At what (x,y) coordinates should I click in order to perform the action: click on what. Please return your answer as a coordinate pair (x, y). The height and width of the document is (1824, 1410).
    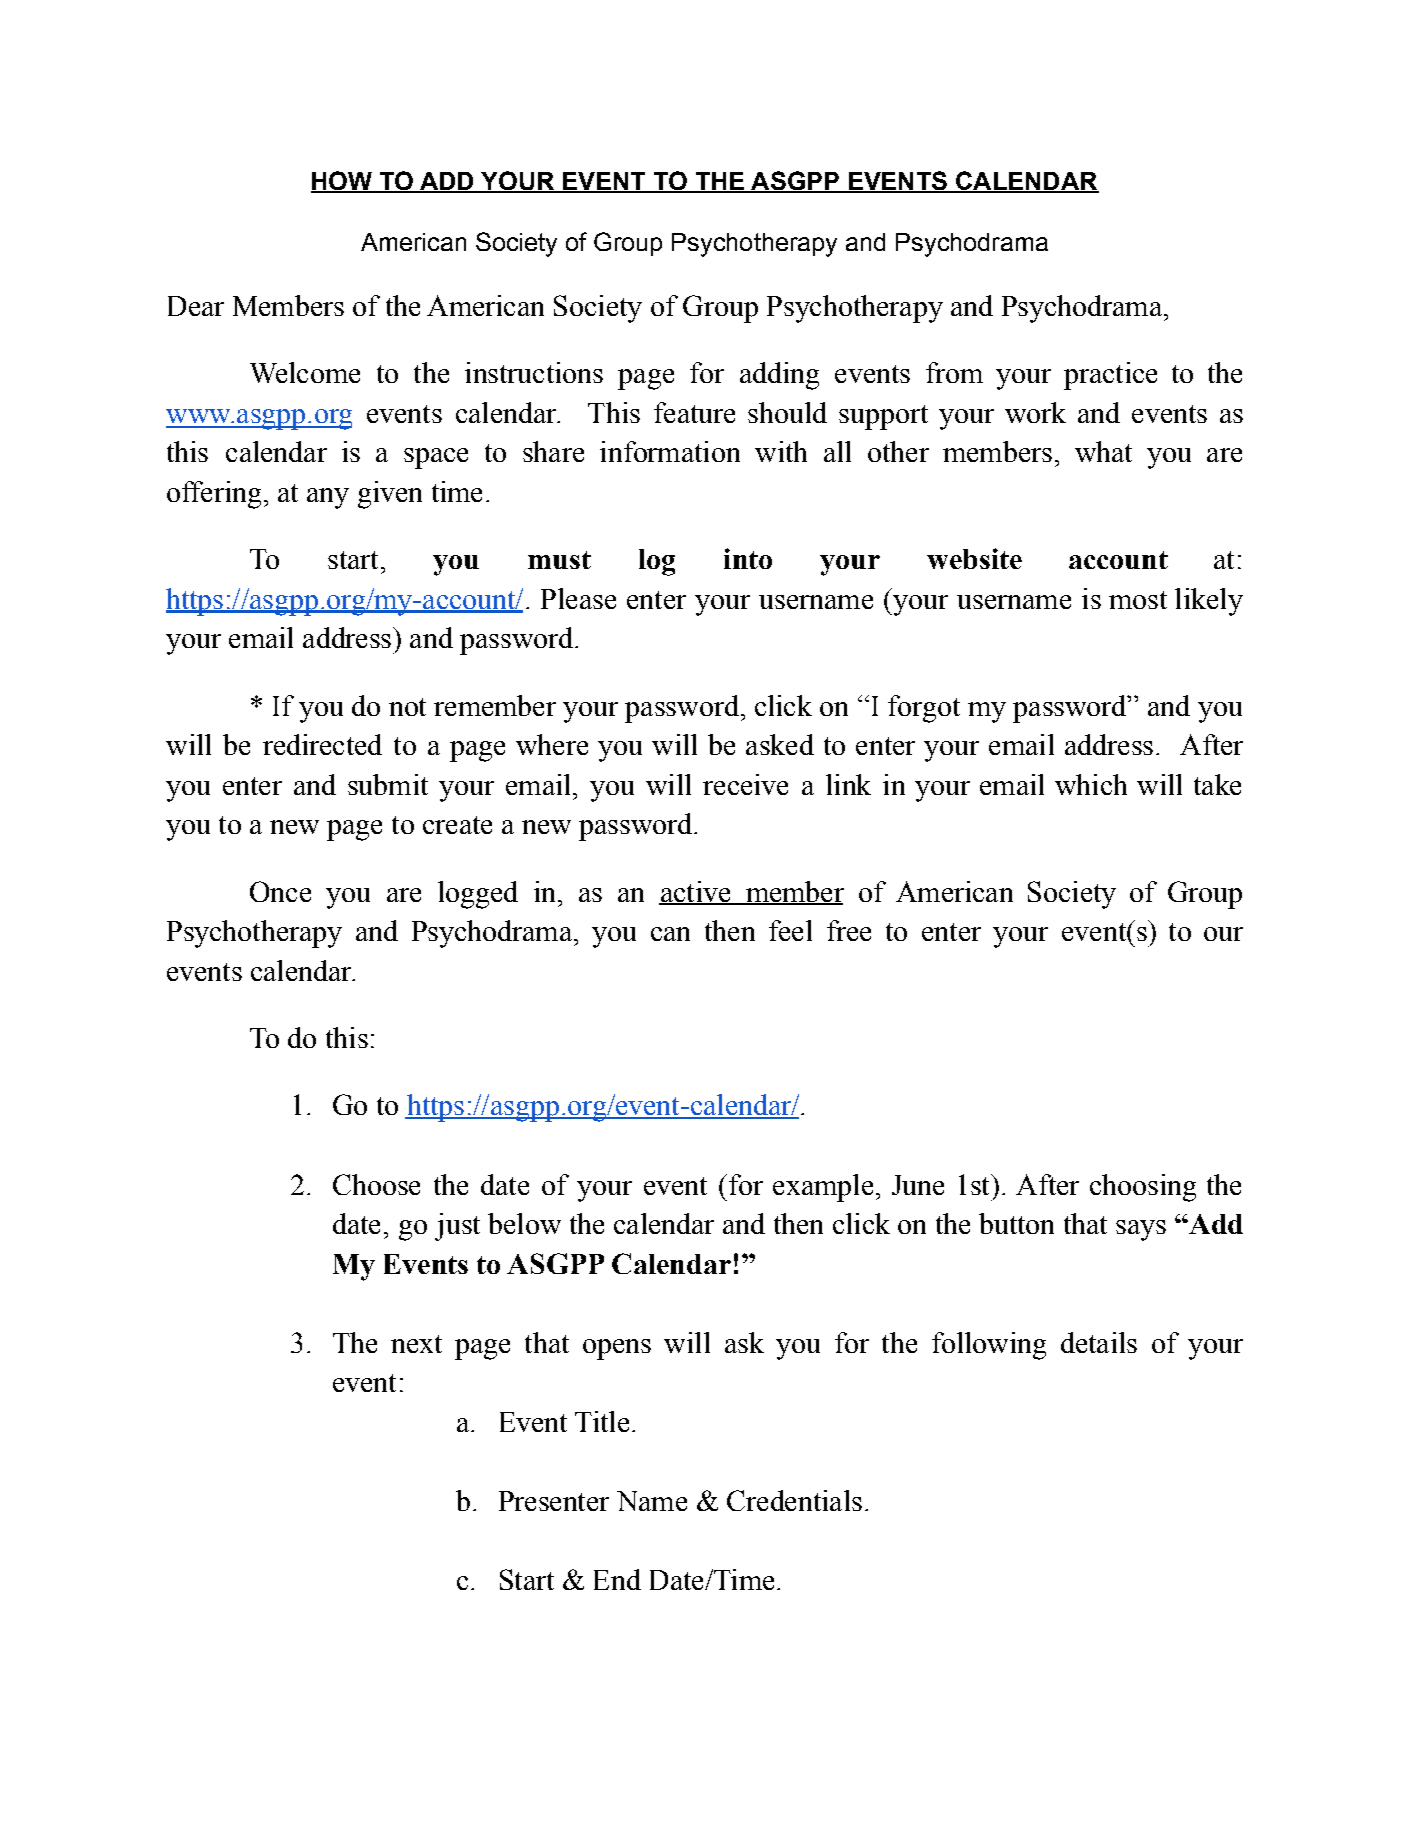
    Looking at the image, I should click on (1103, 451).
